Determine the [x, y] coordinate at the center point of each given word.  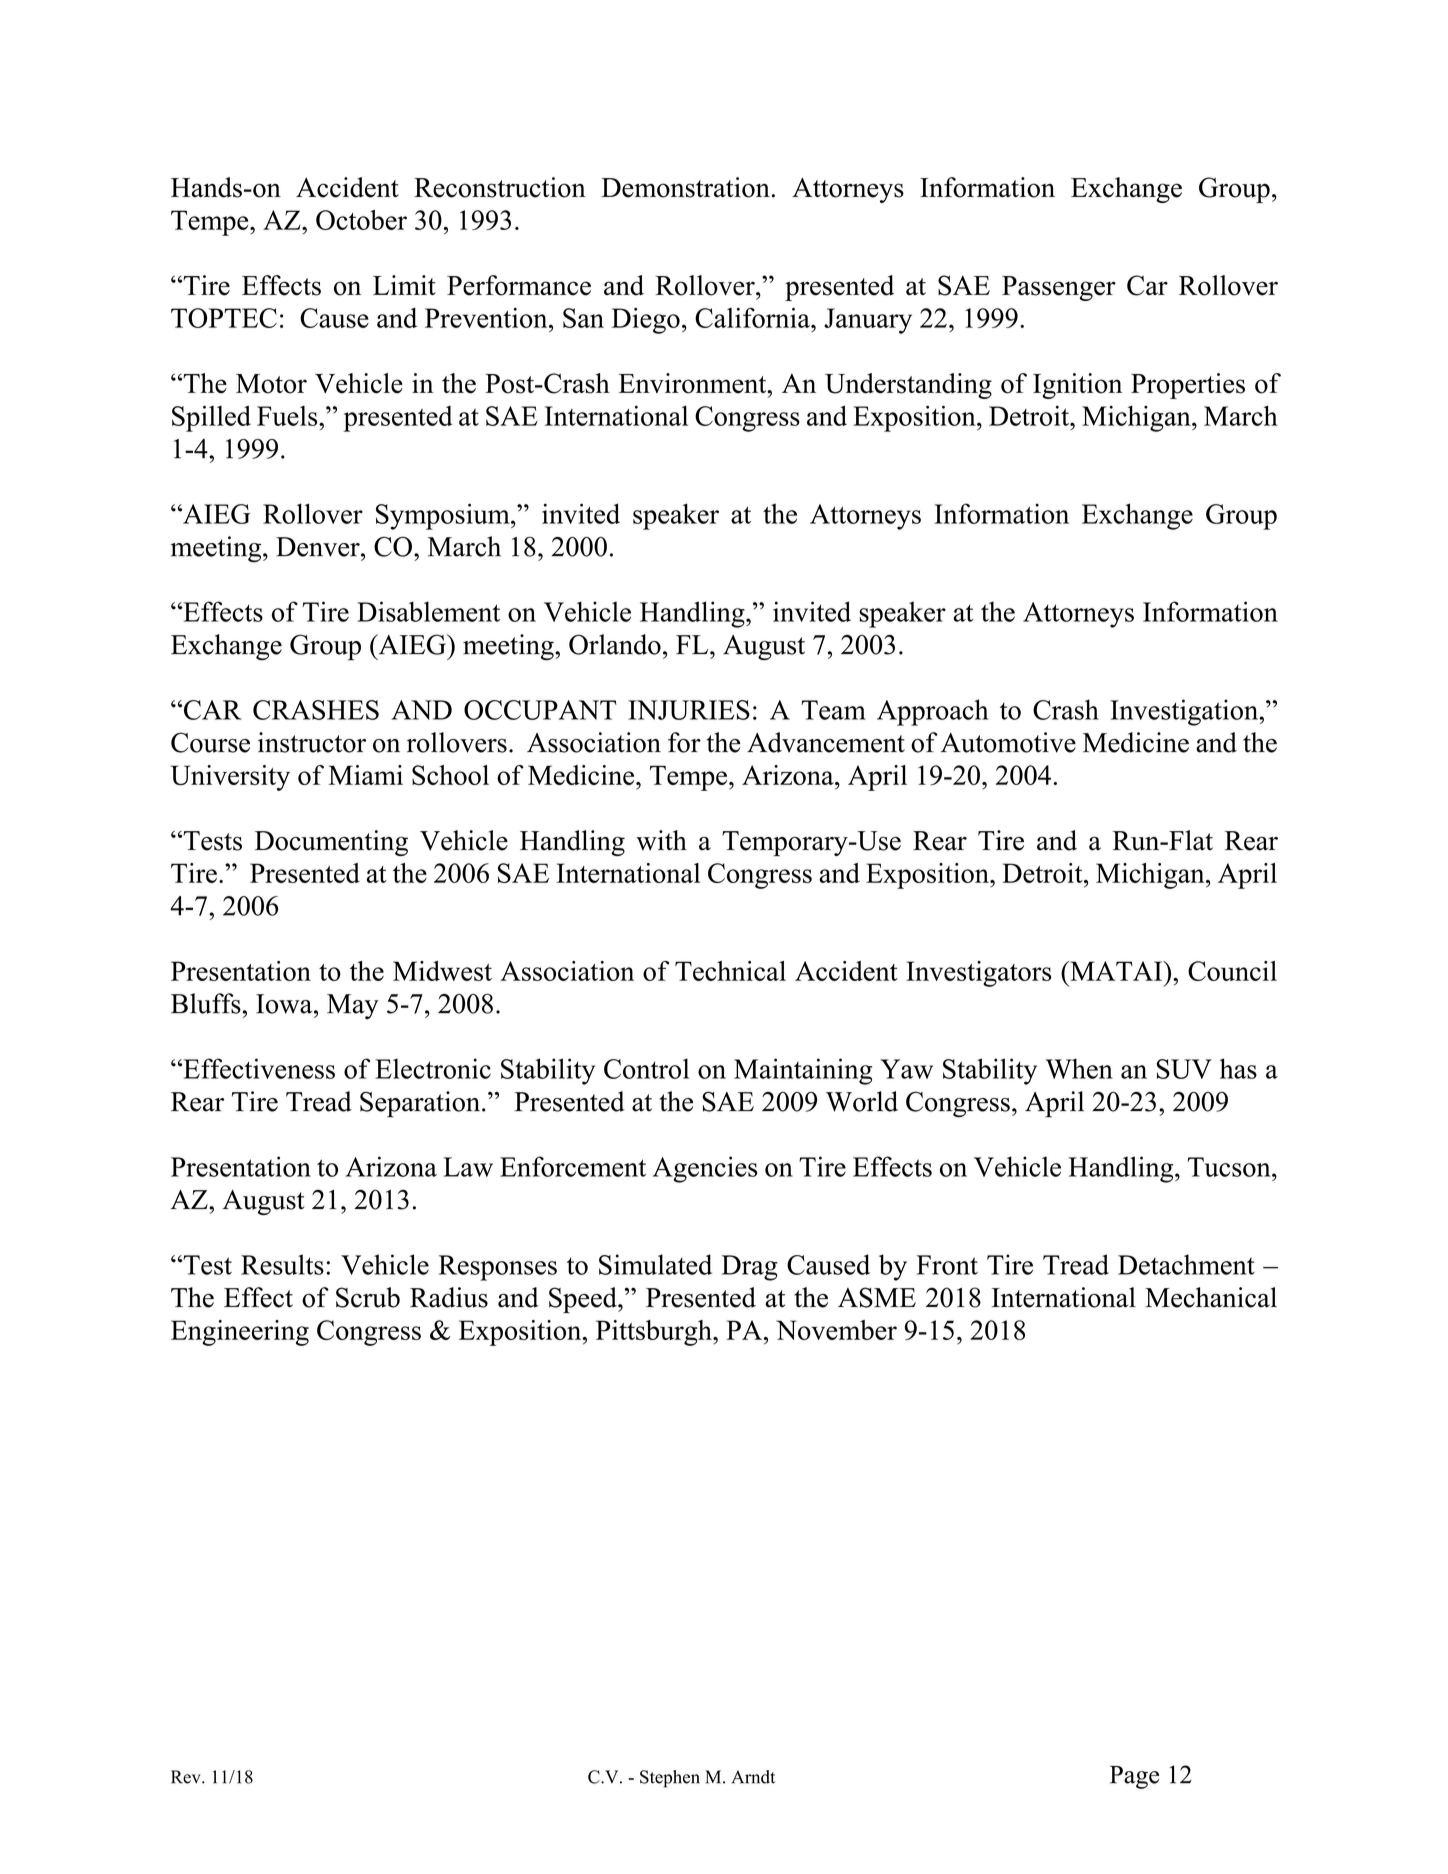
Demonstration [685, 187]
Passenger [1059, 288]
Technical [730, 971]
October [361, 220]
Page [1134, 1777]
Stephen [670, 1779]
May [353, 1007]
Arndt [753, 1777]
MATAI [1116, 971]
